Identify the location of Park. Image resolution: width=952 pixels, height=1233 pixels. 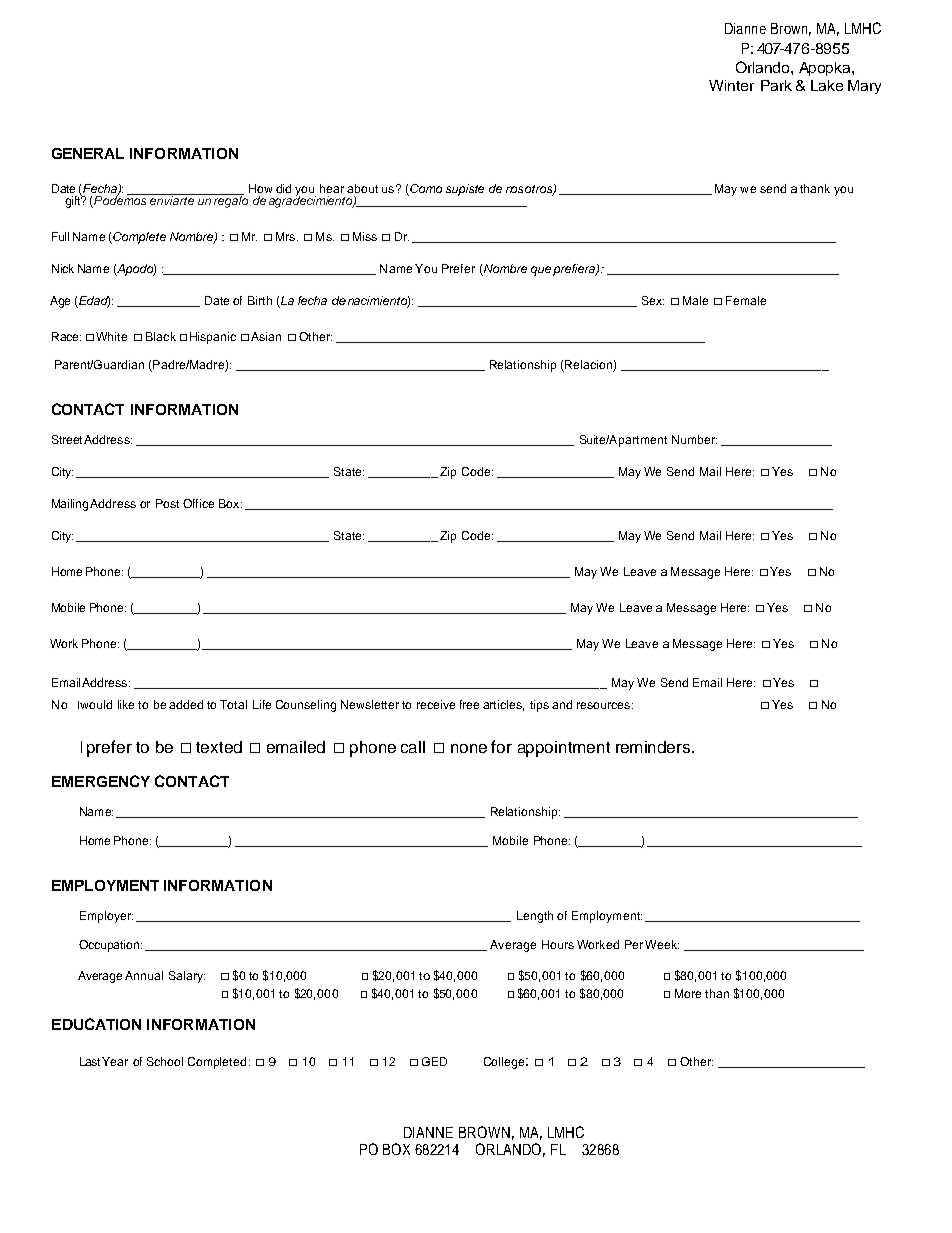
(776, 85).
